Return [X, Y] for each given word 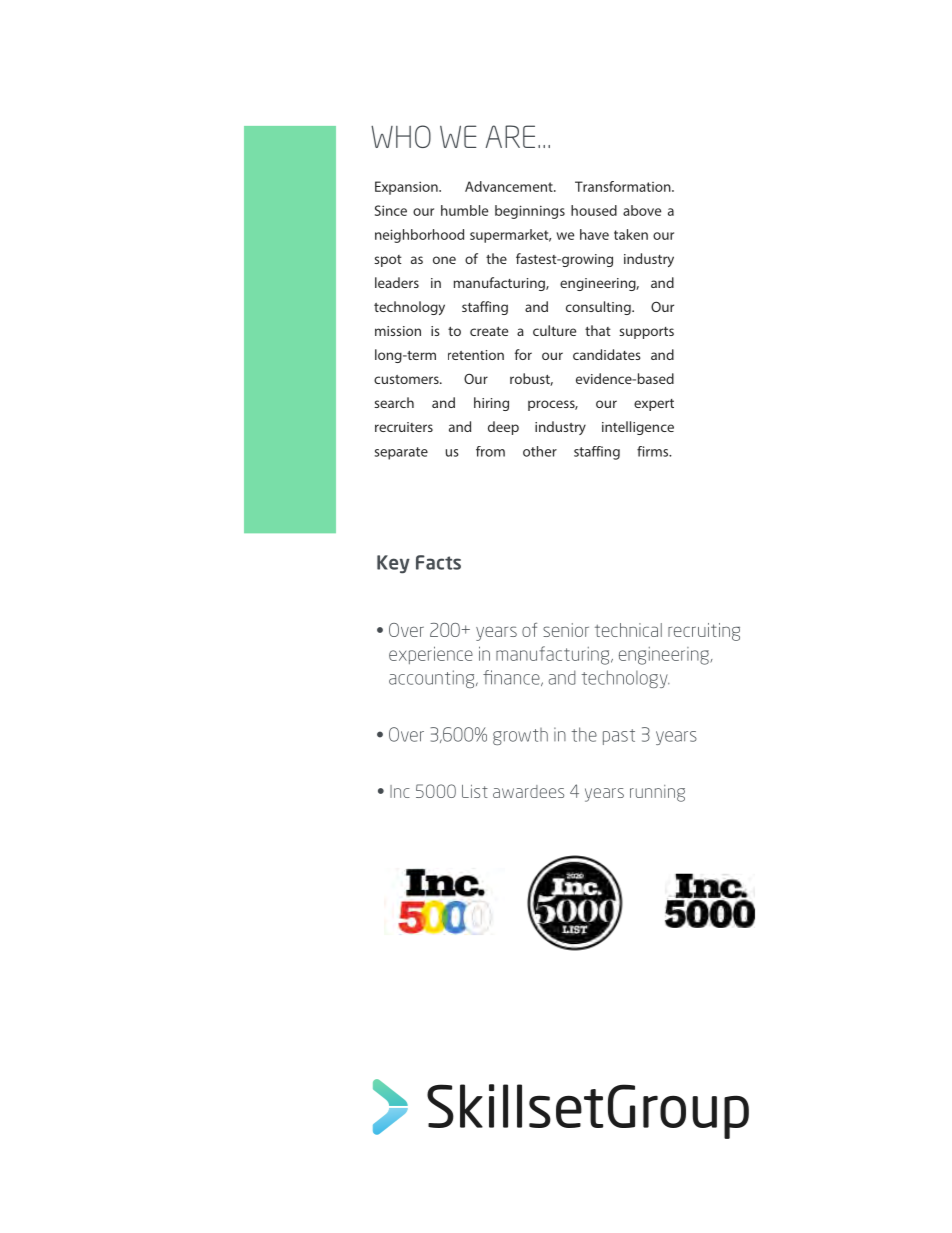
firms [654, 451]
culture [554, 330]
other [540, 451]
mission [398, 331]
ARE [510, 136]
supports [646, 333]
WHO [401, 136]
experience [431, 655]
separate [401, 453]
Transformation [624, 186]
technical [628, 630]
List [475, 791]
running [657, 793]
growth [520, 736]
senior [566, 630]
